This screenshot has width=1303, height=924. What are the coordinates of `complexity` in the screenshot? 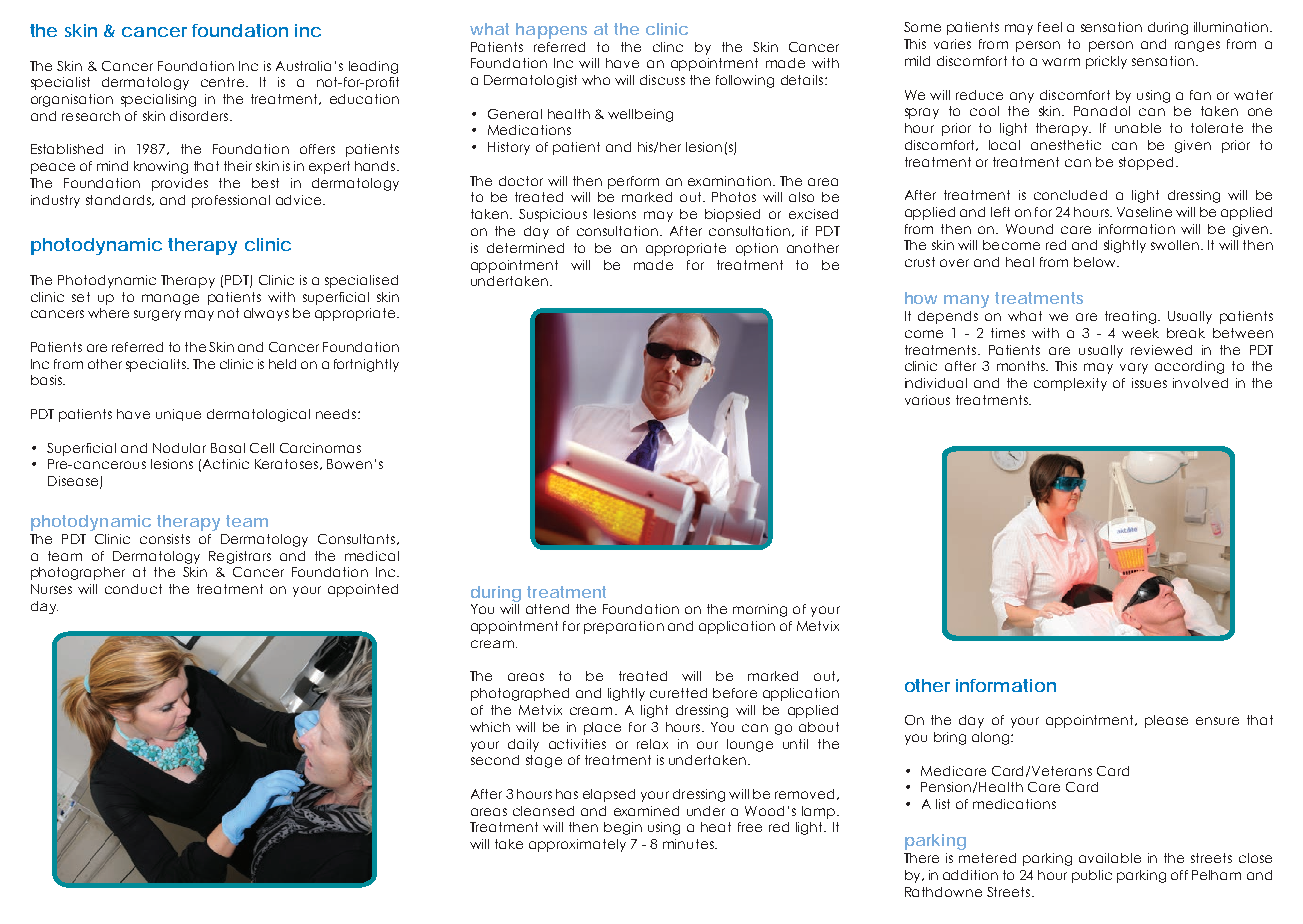 It's located at (1070, 384).
